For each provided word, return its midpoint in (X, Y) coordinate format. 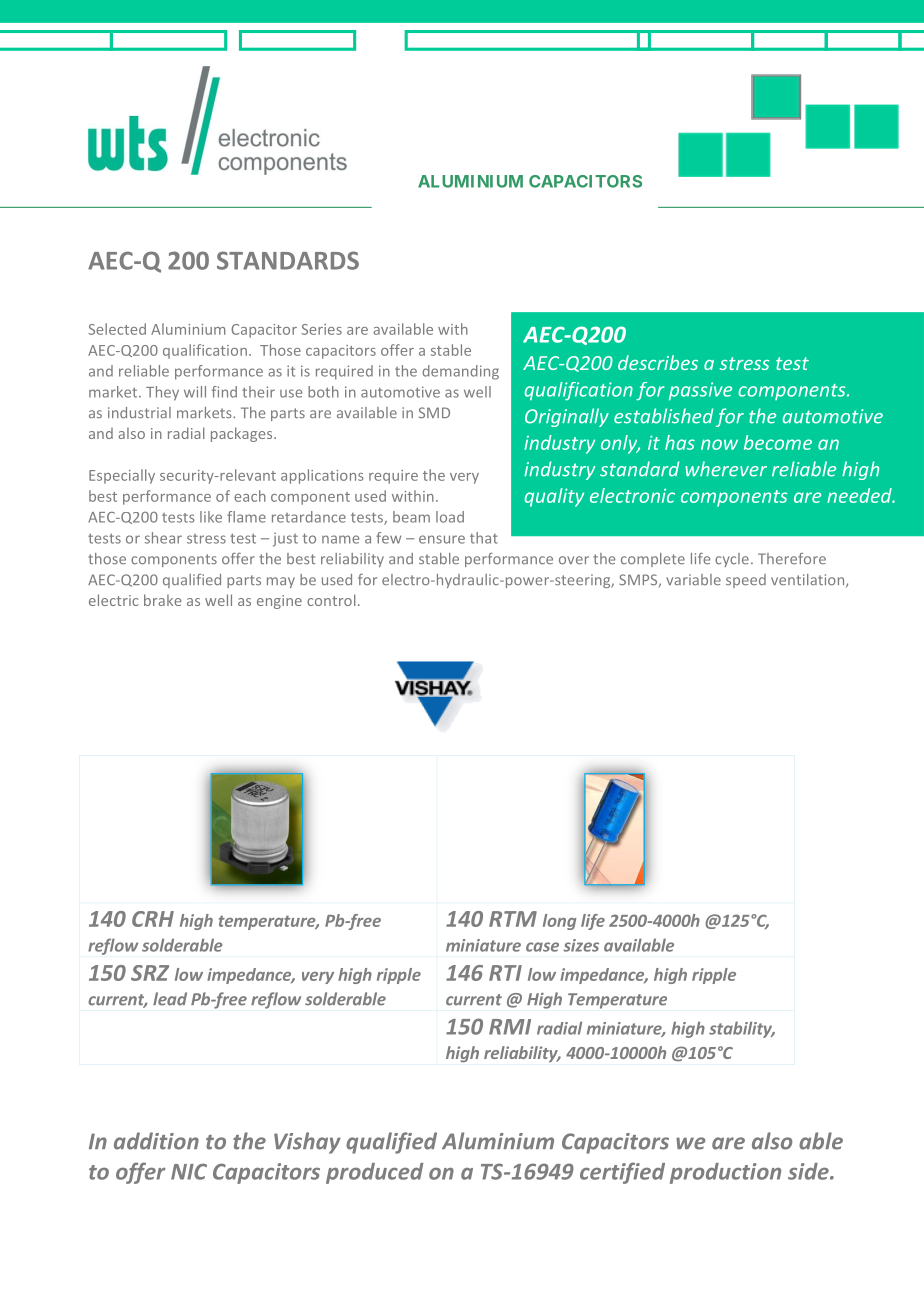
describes (658, 362)
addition (156, 1141)
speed (746, 581)
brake (162, 600)
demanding (460, 372)
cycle (732, 560)
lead (170, 999)
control (331, 600)
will (195, 392)
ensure (442, 539)
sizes (581, 945)
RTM (513, 919)
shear (163, 538)
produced (374, 1173)
